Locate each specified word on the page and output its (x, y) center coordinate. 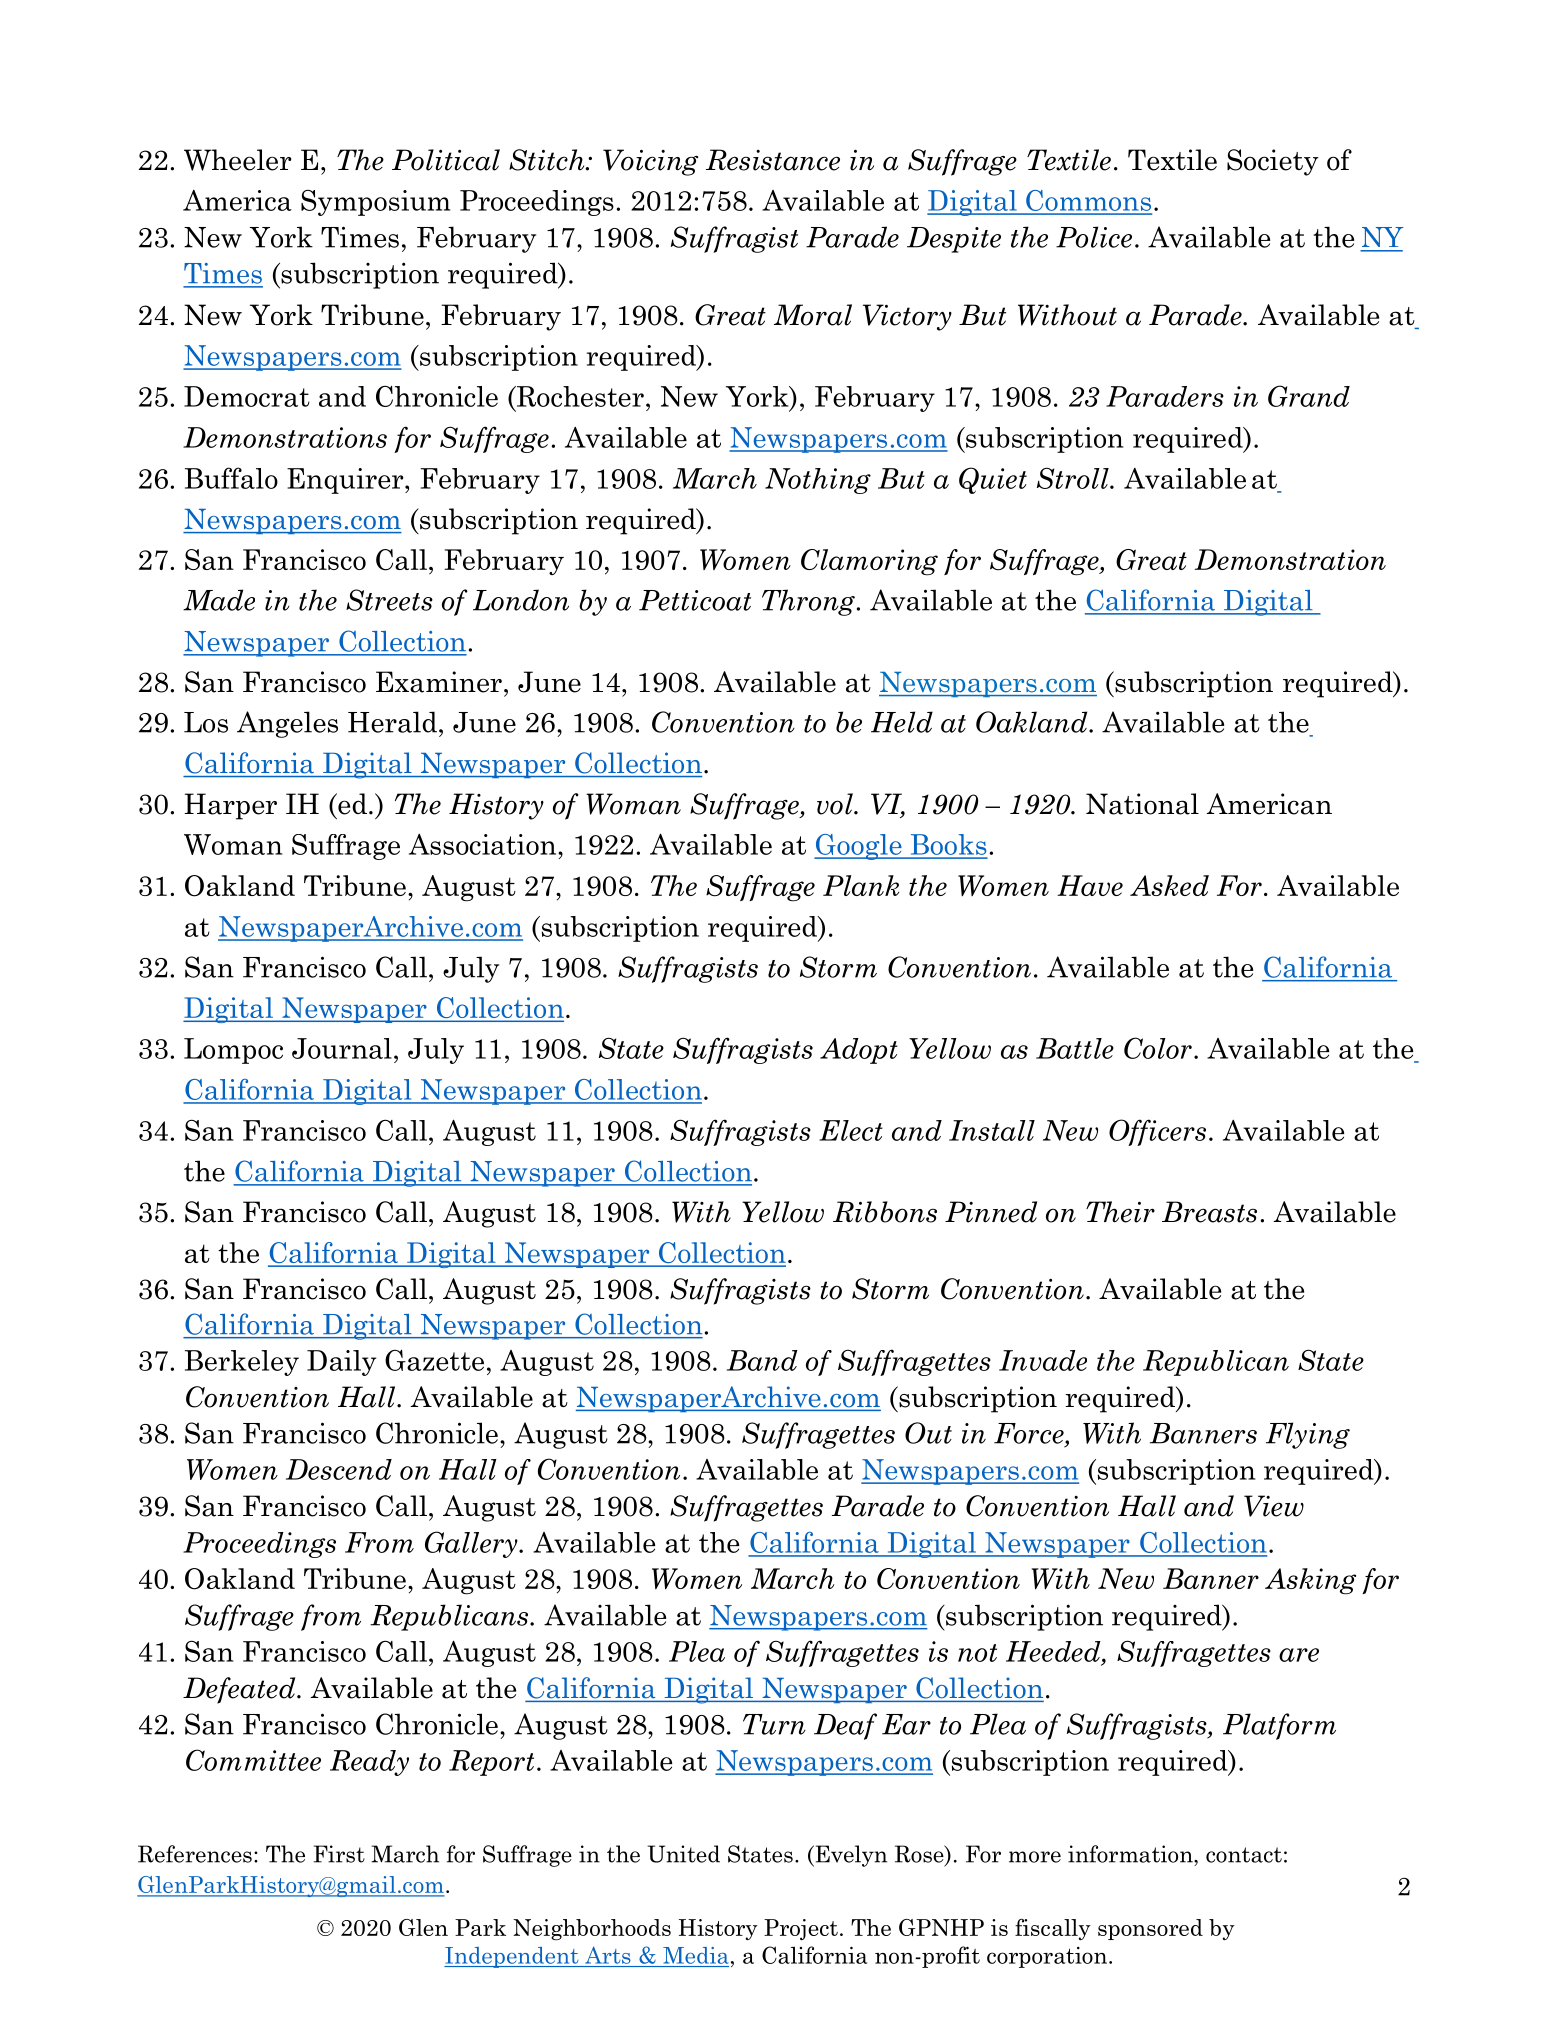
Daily (341, 1363)
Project (801, 1929)
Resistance (773, 160)
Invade (1043, 1360)
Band (762, 1360)
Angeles (287, 724)
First (339, 1854)
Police (1094, 237)
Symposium (375, 203)
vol (836, 804)
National (1142, 804)
